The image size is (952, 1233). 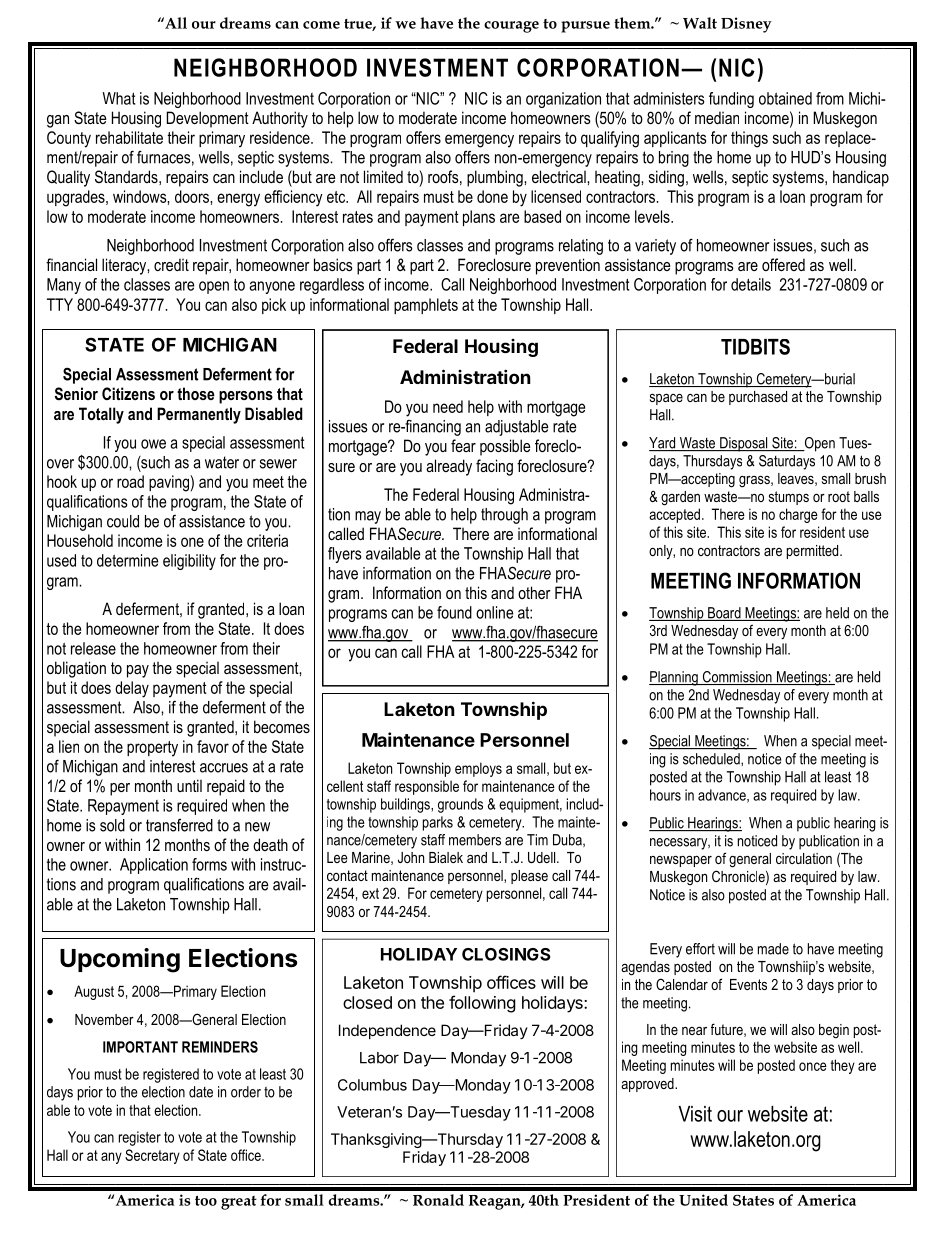 What do you see at coordinates (454, 612) in the screenshot?
I see `found` at bounding box center [454, 612].
